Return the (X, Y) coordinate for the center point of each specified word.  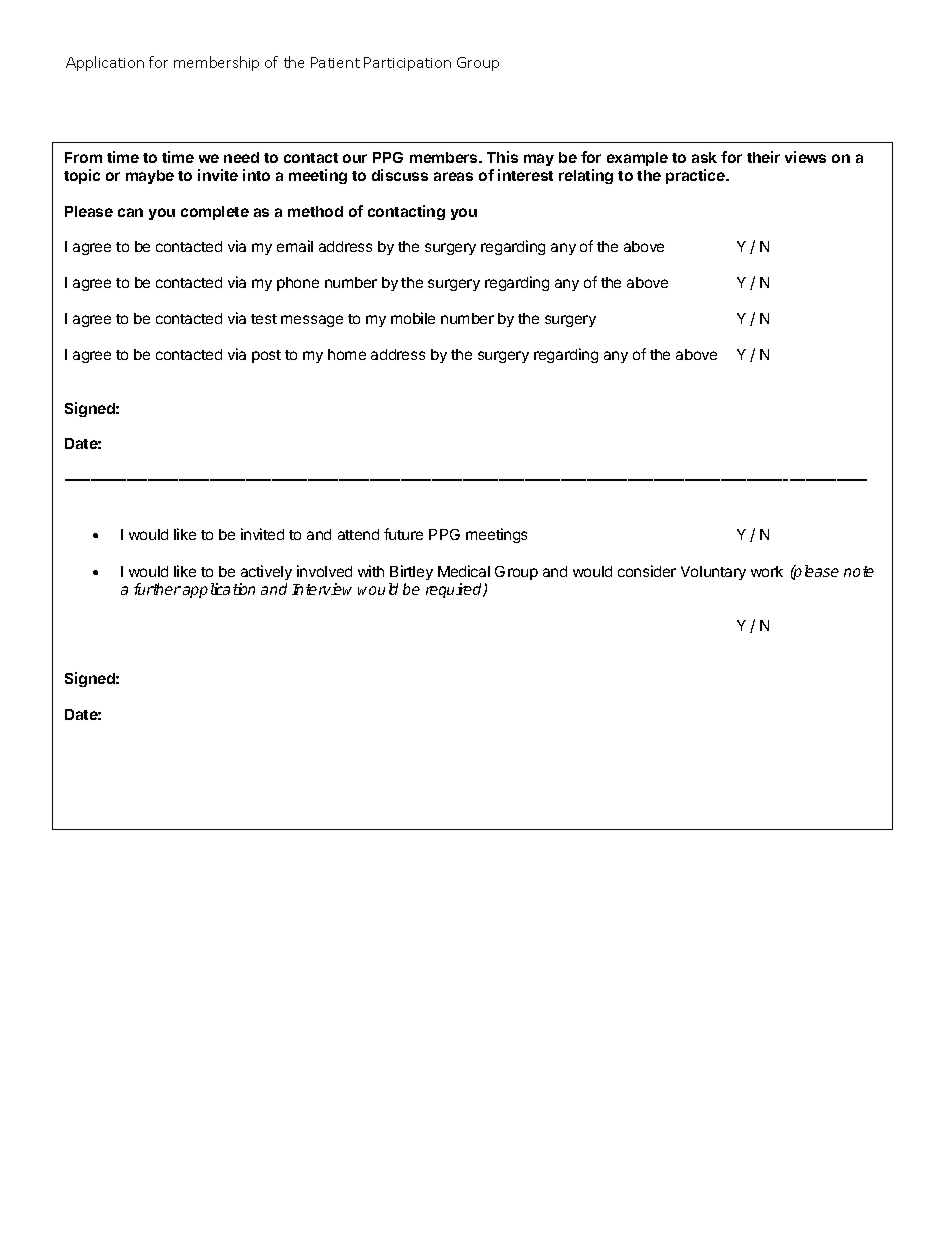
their (763, 157)
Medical (464, 571)
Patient (335, 62)
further (157, 589)
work (767, 571)
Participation (407, 64)
